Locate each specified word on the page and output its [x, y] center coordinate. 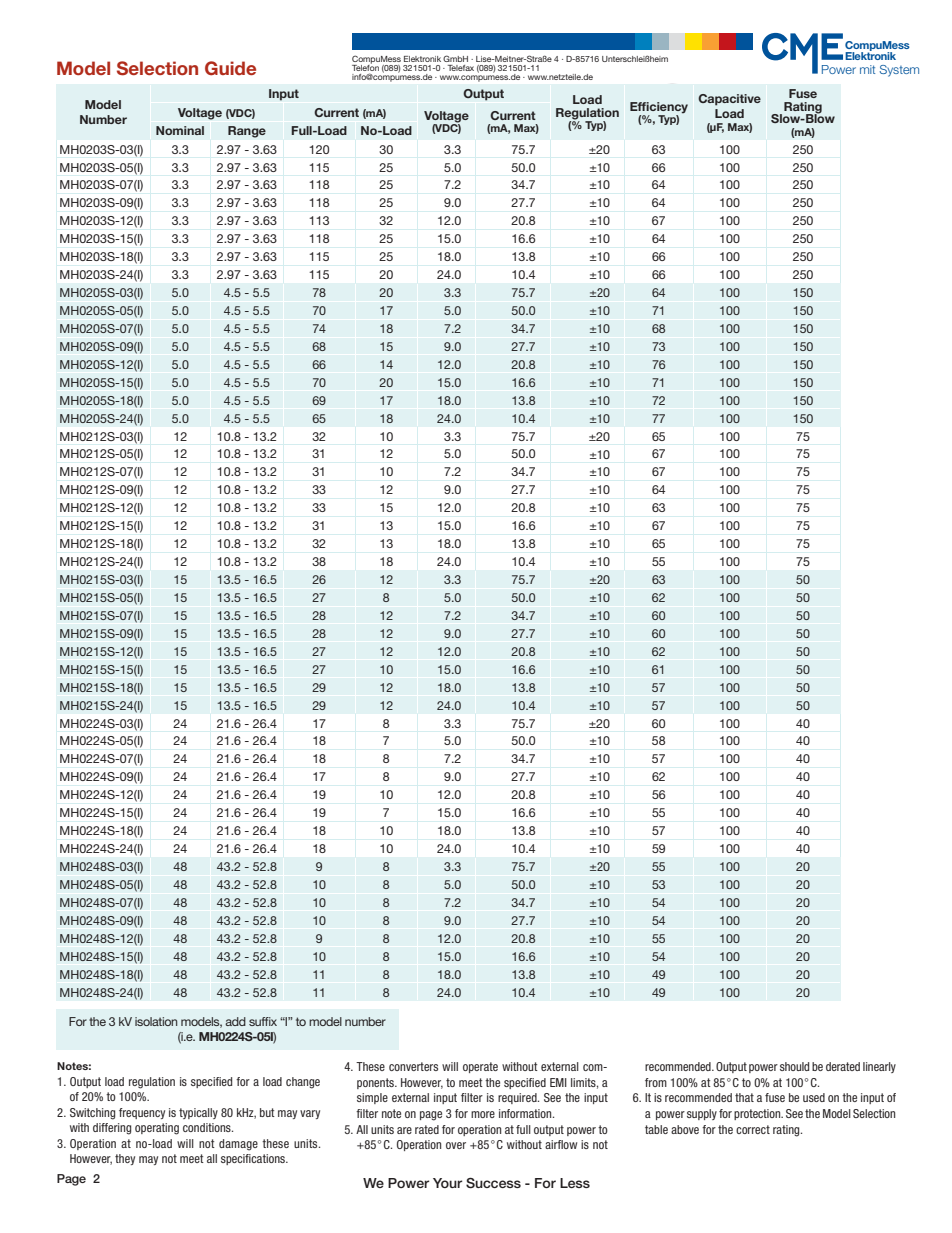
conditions [208, 1127]
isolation [156, 1021]
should [794, 1066]
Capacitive [729, 100]
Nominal [180, 130]
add [235, 1021]
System [899, 71]
